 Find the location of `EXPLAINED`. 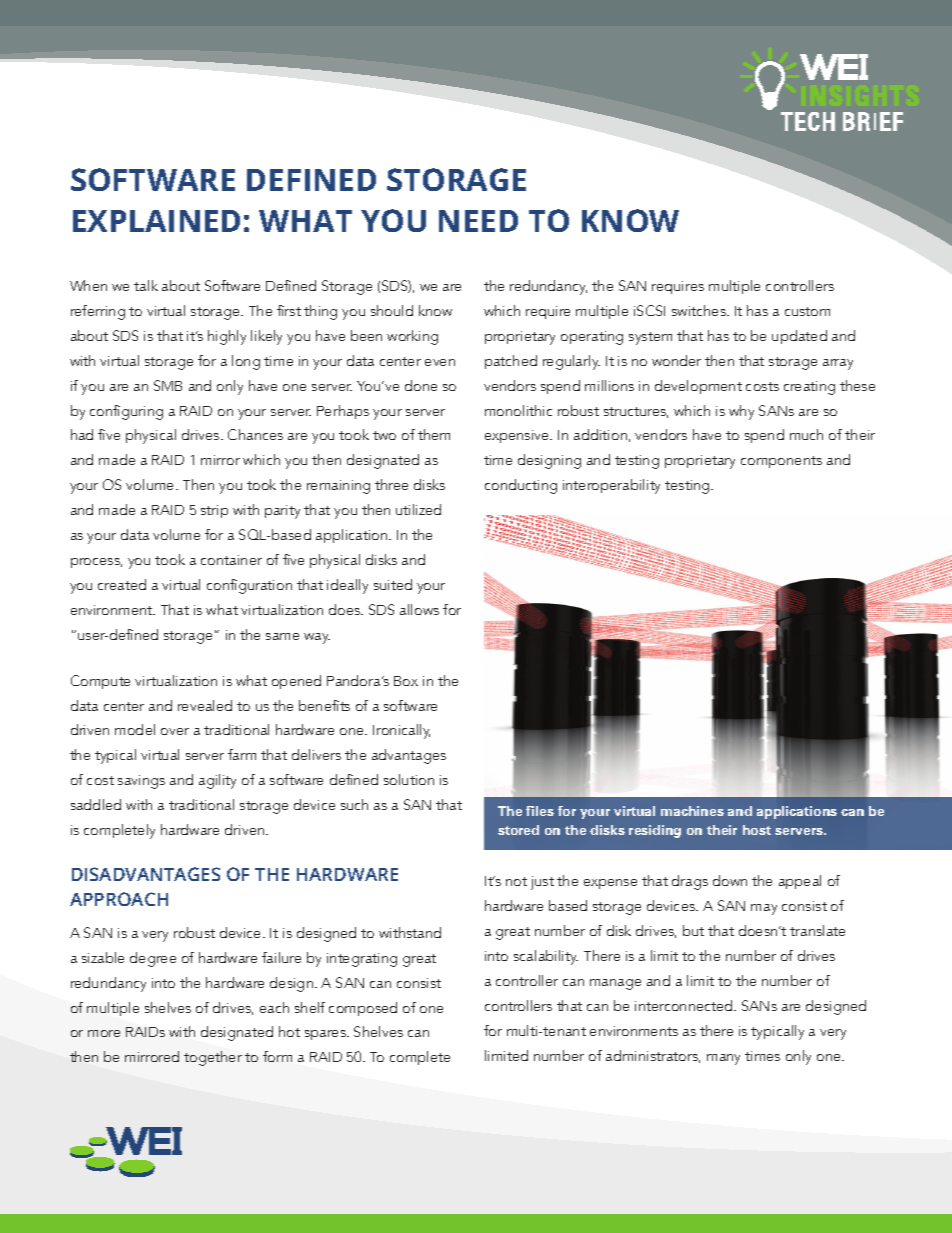

EXPLAINED is located at coordinates (156, 221).
